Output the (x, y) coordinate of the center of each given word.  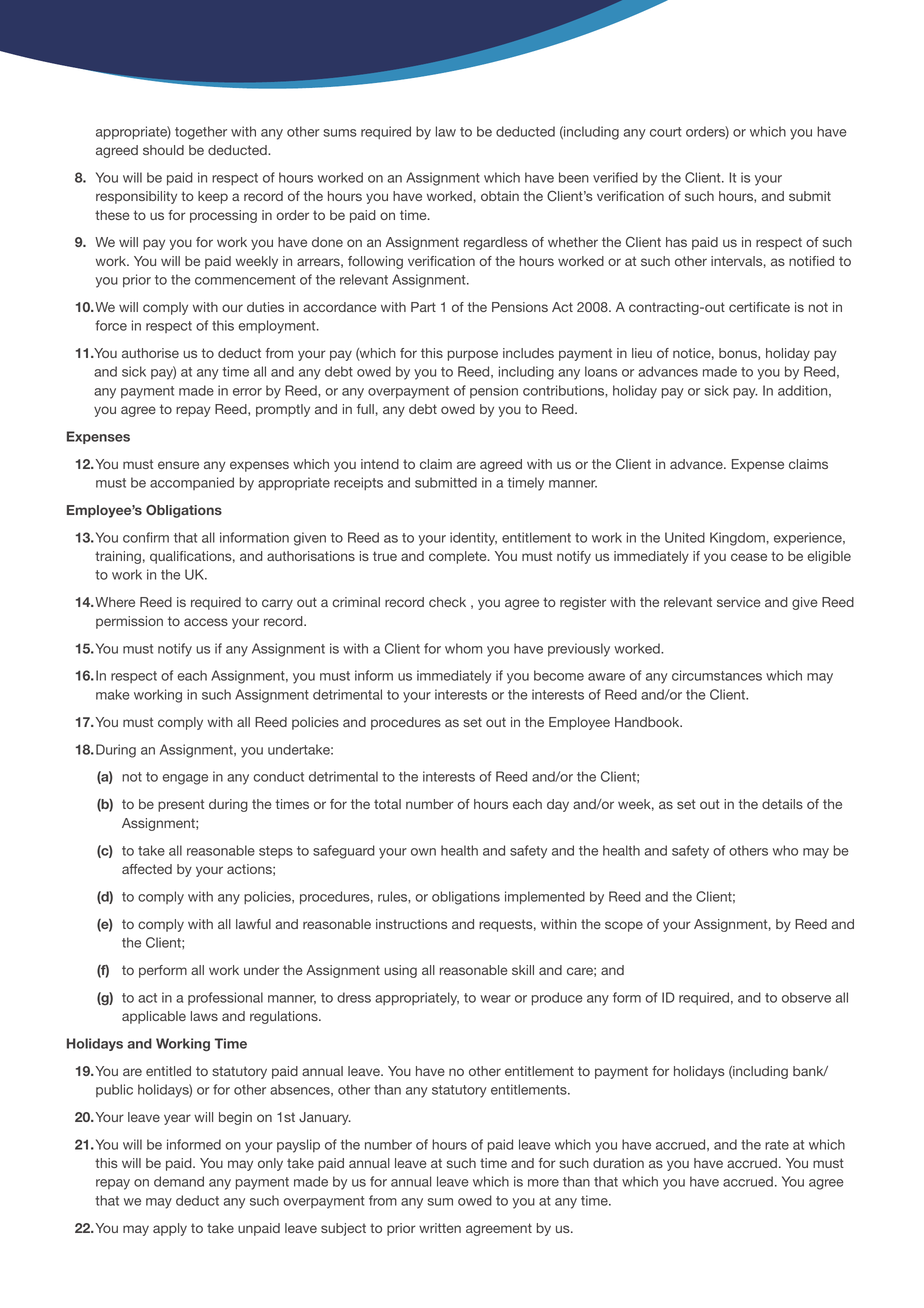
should (163, 150)
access (206, 622)
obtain (500, 196)
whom (463, 648)
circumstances (717, 675)
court (666, 132)
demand (179, 1181)
